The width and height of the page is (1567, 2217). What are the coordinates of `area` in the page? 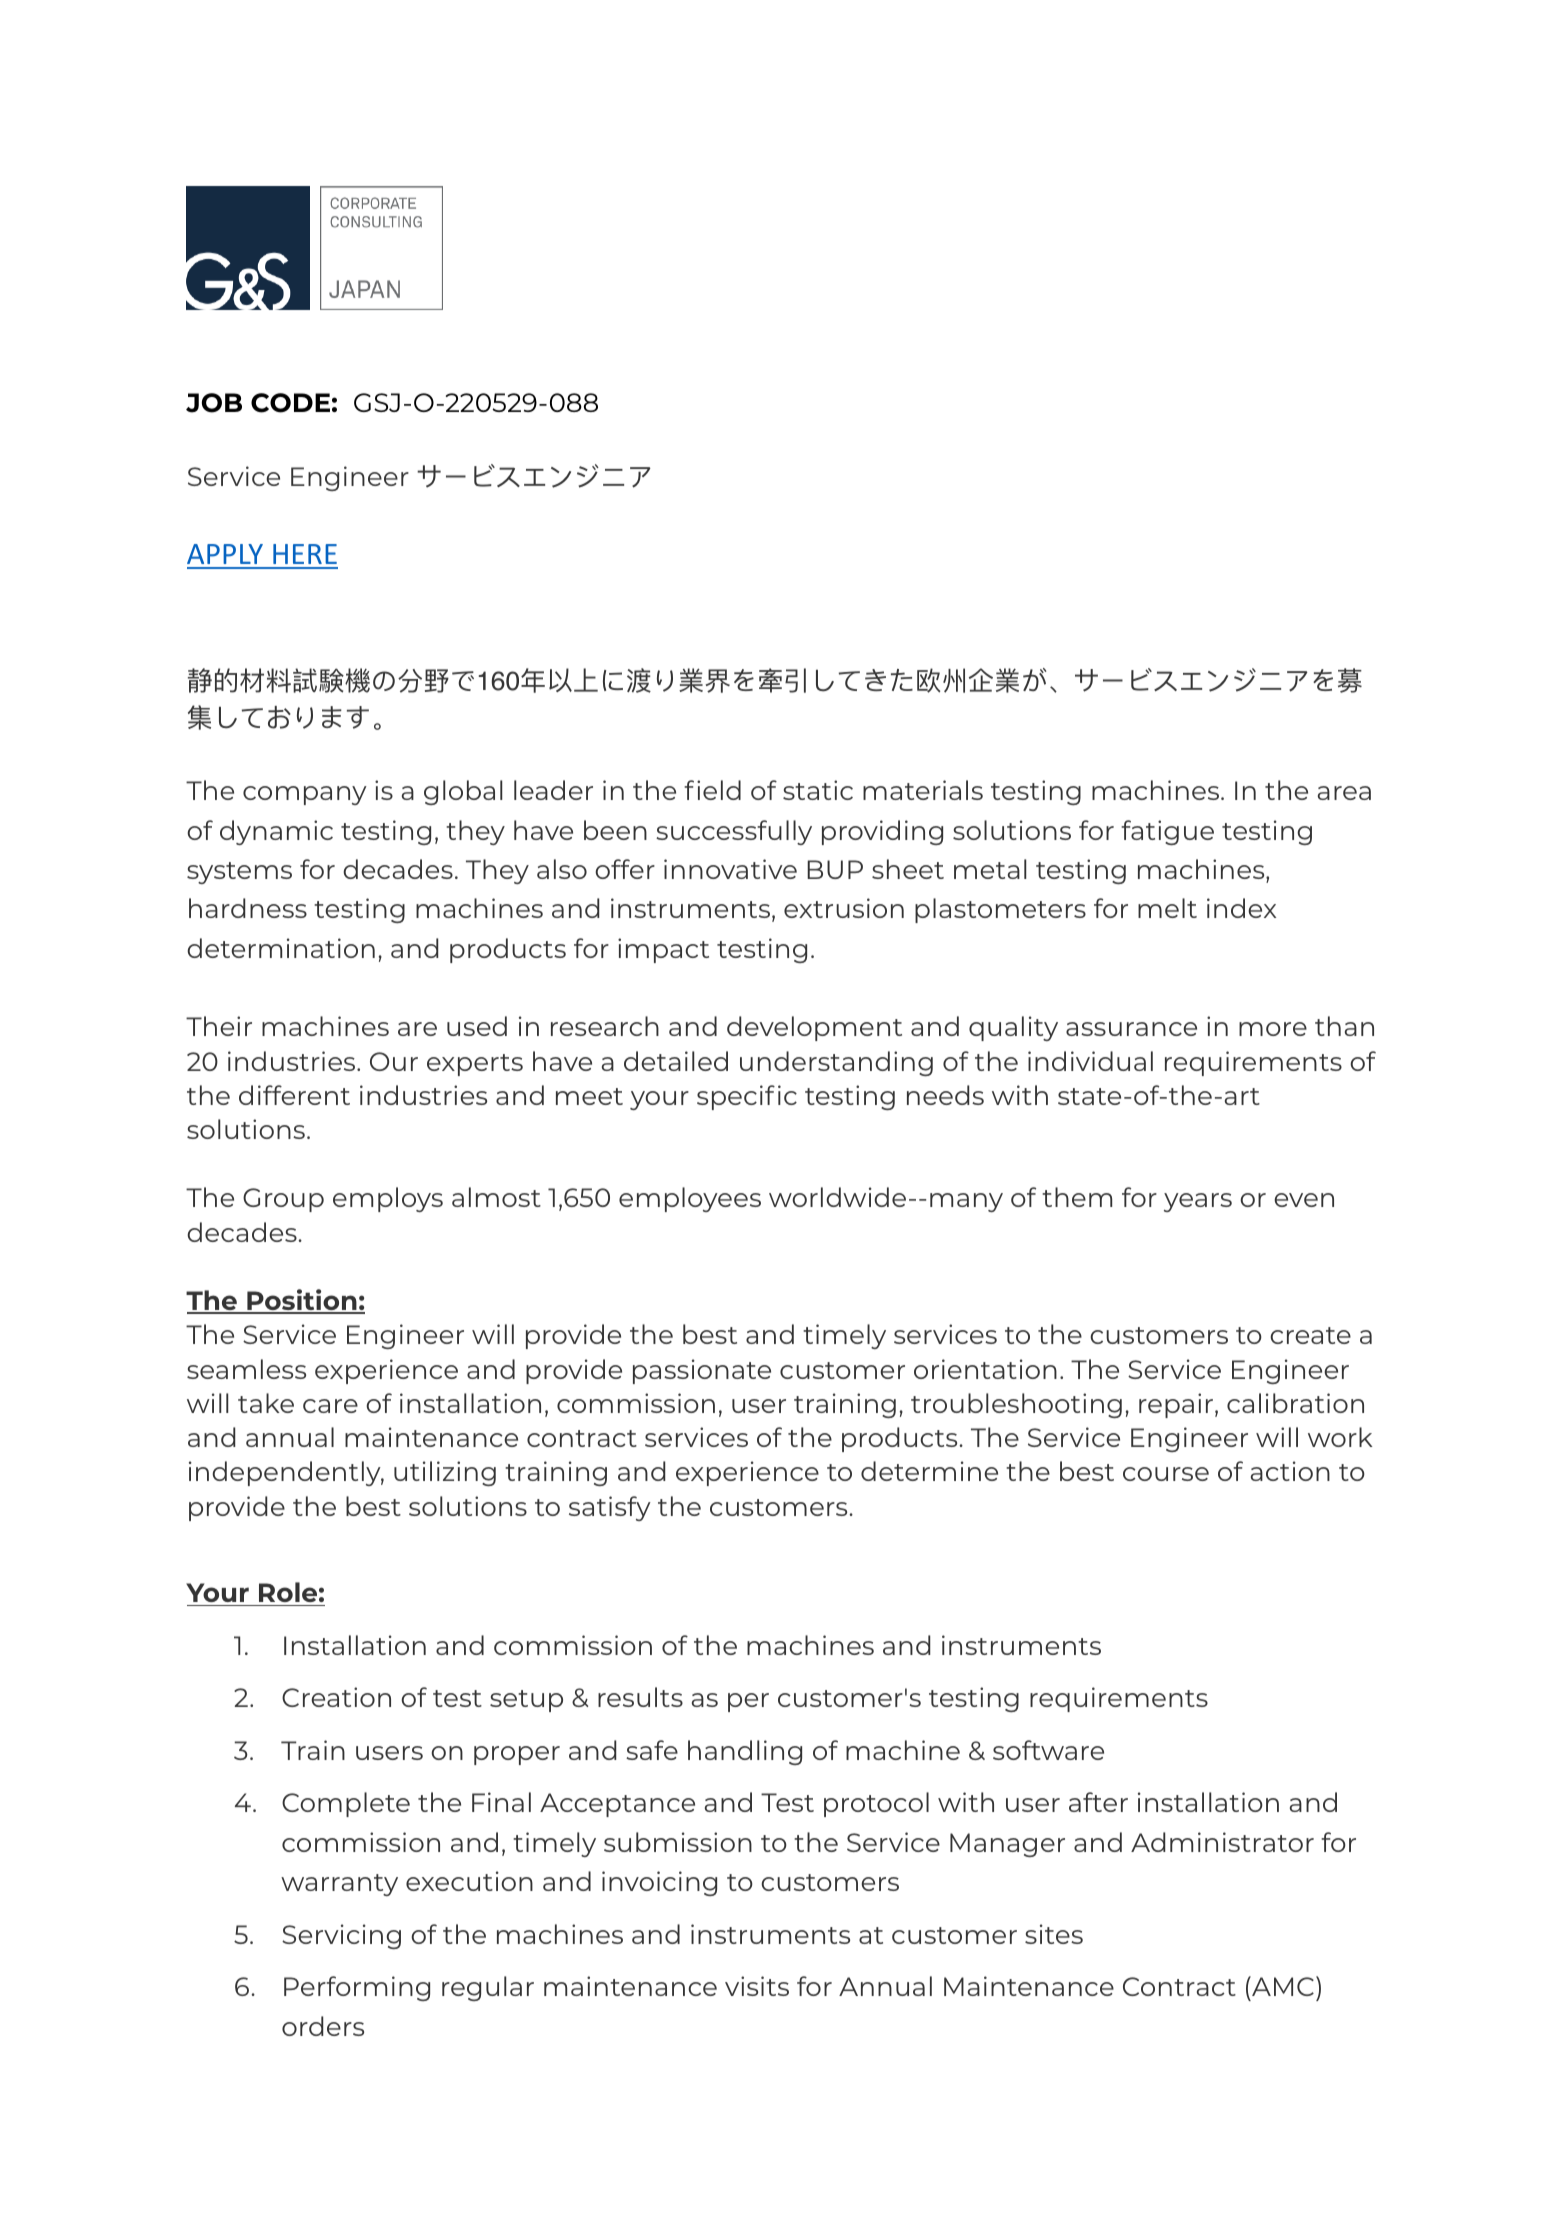 It's located at (1344, 793).
